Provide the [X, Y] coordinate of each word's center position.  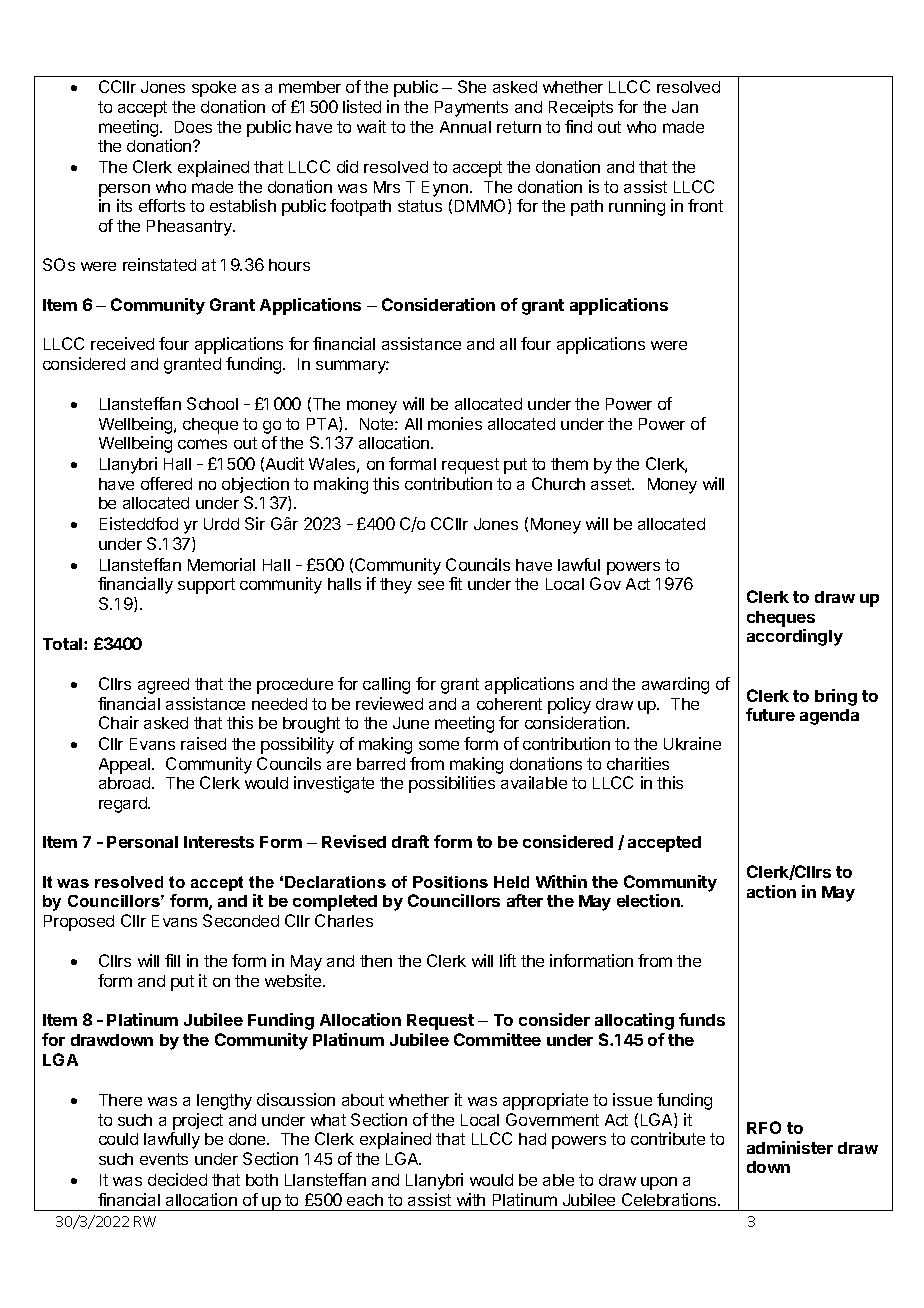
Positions [450, 882]
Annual [465, 127]
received [122, 343]
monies [455, 423]
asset [612, 484]
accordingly [795, 637]
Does [193, 127]
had [532, 1139]
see [431, 585]
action [771, 891]
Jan [685, 107]
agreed [163, 686]
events [164, 1159]
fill [172, 960]
